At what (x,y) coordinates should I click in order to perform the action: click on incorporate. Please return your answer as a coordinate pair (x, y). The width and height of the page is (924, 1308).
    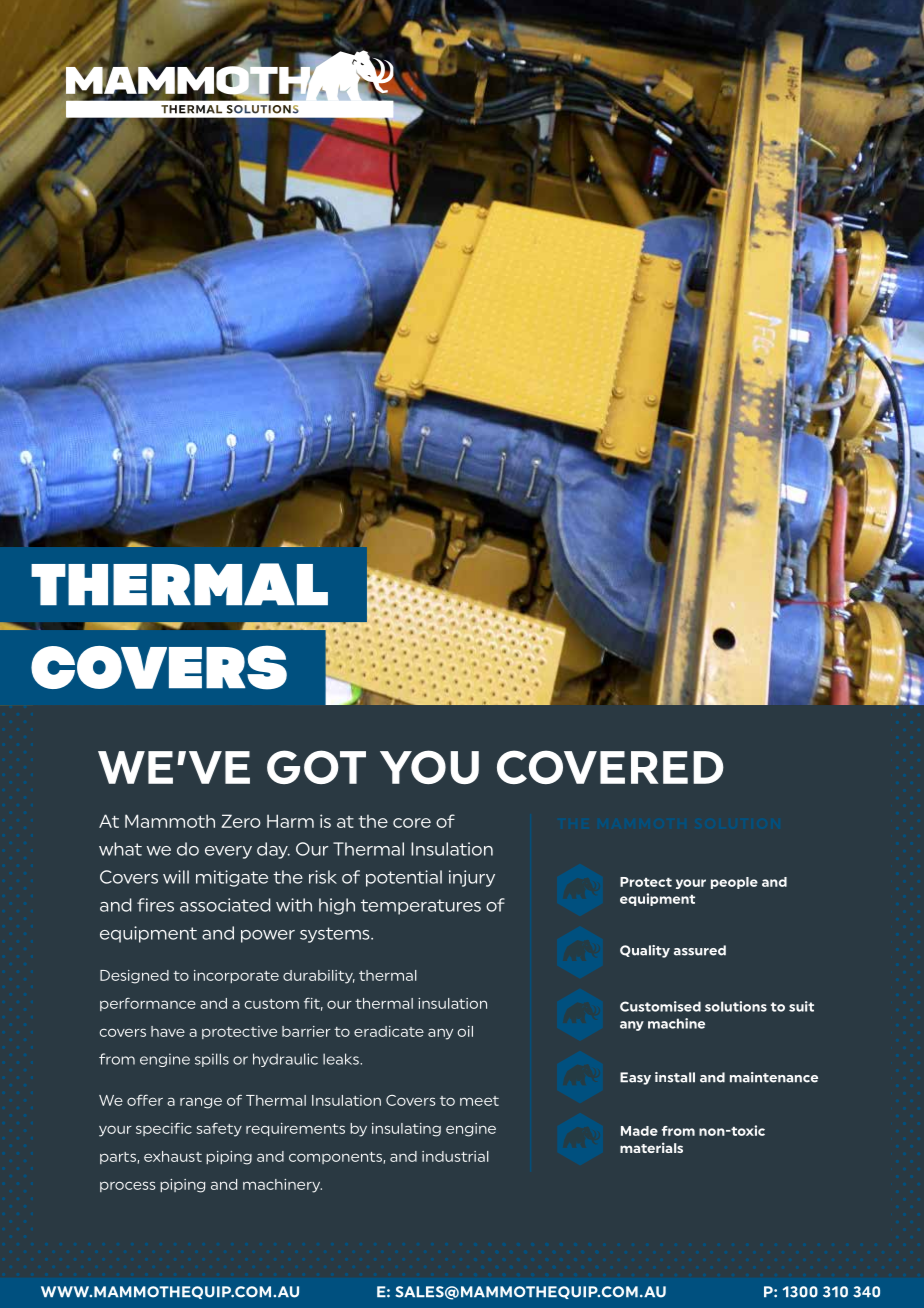
    Looking at the image, I should click on (236, 976).
